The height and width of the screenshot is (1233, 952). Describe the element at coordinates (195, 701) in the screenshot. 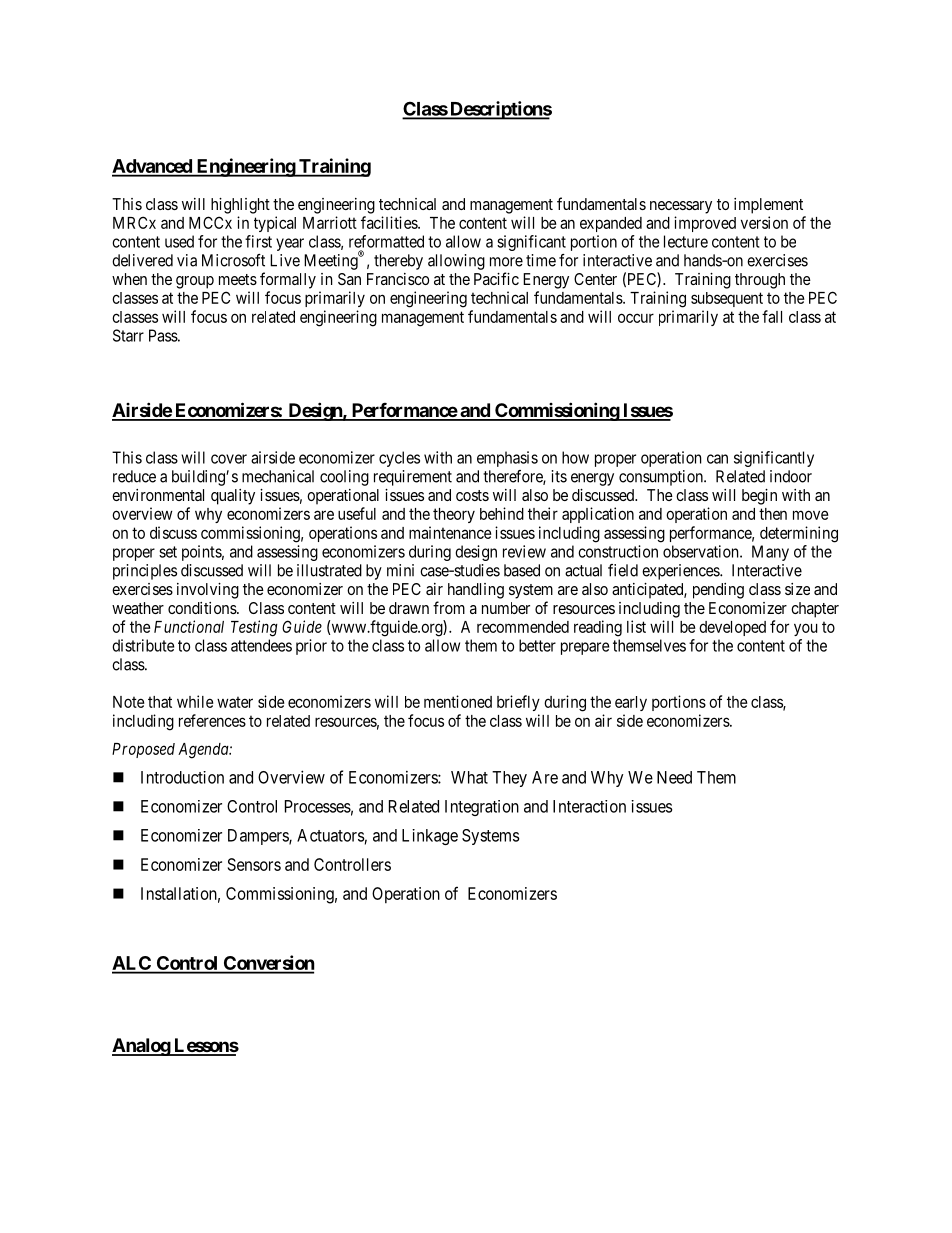

I see `while` at that location.
